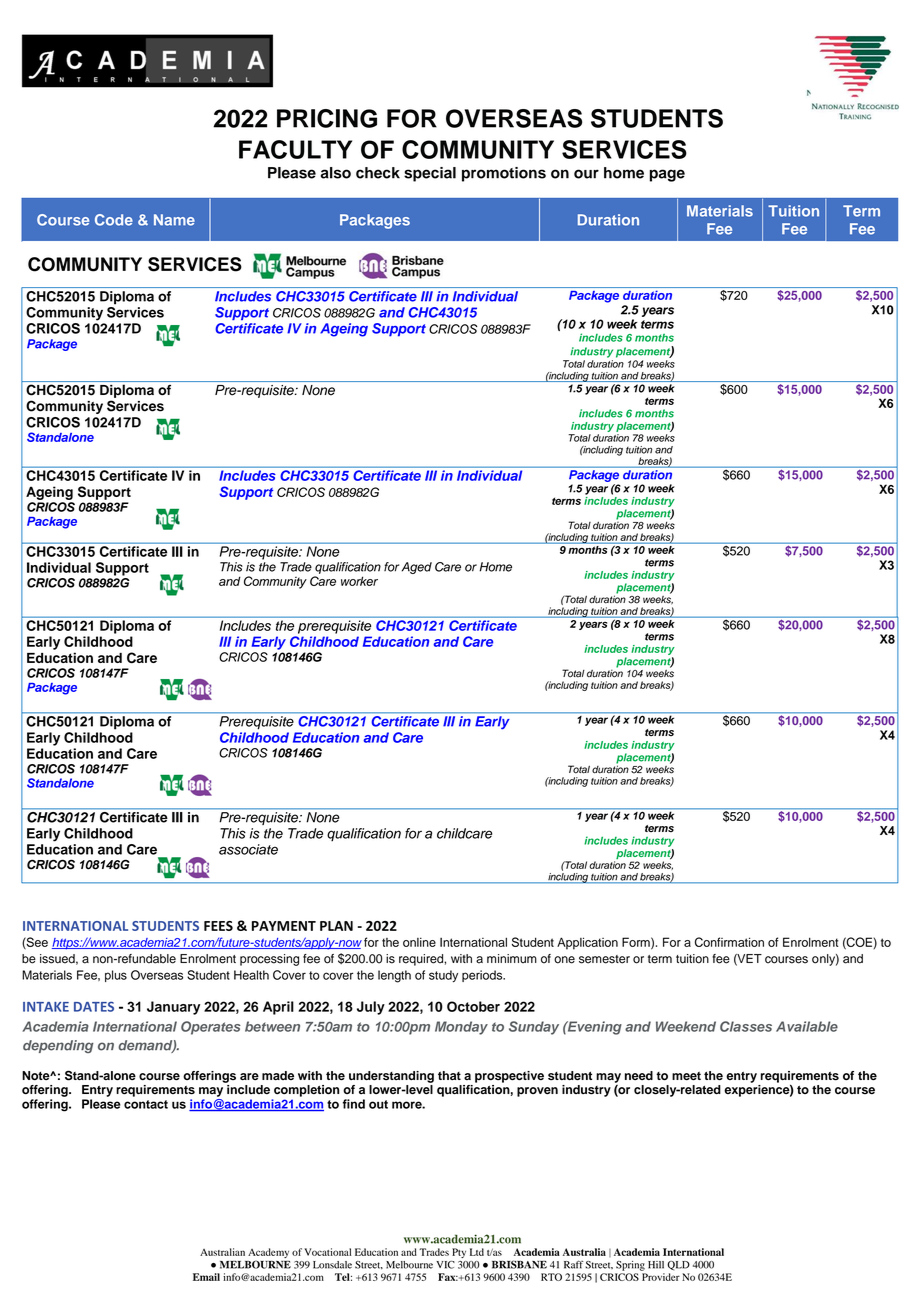 The width and height of the page is (924, 1309). What do you see at coordinates (678, 1266) in the page?
I see `QLD` at bounding box center [678, 1266].
